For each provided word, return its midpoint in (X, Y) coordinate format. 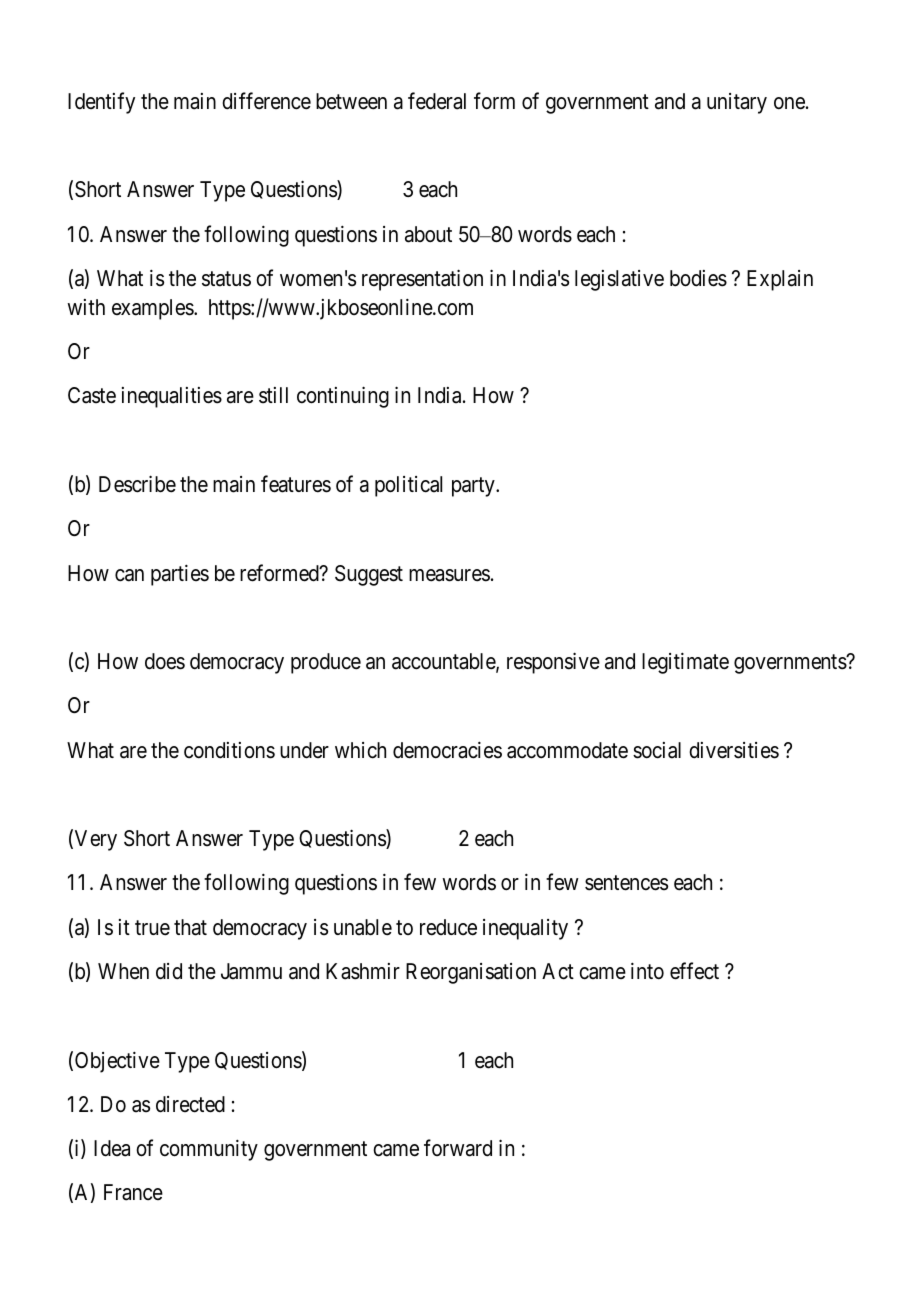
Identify (101, 103)
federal (437, 101)
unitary (737, 103)
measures (449, 575)
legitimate (685, 663)
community (209, 1150)
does (165, 661)
